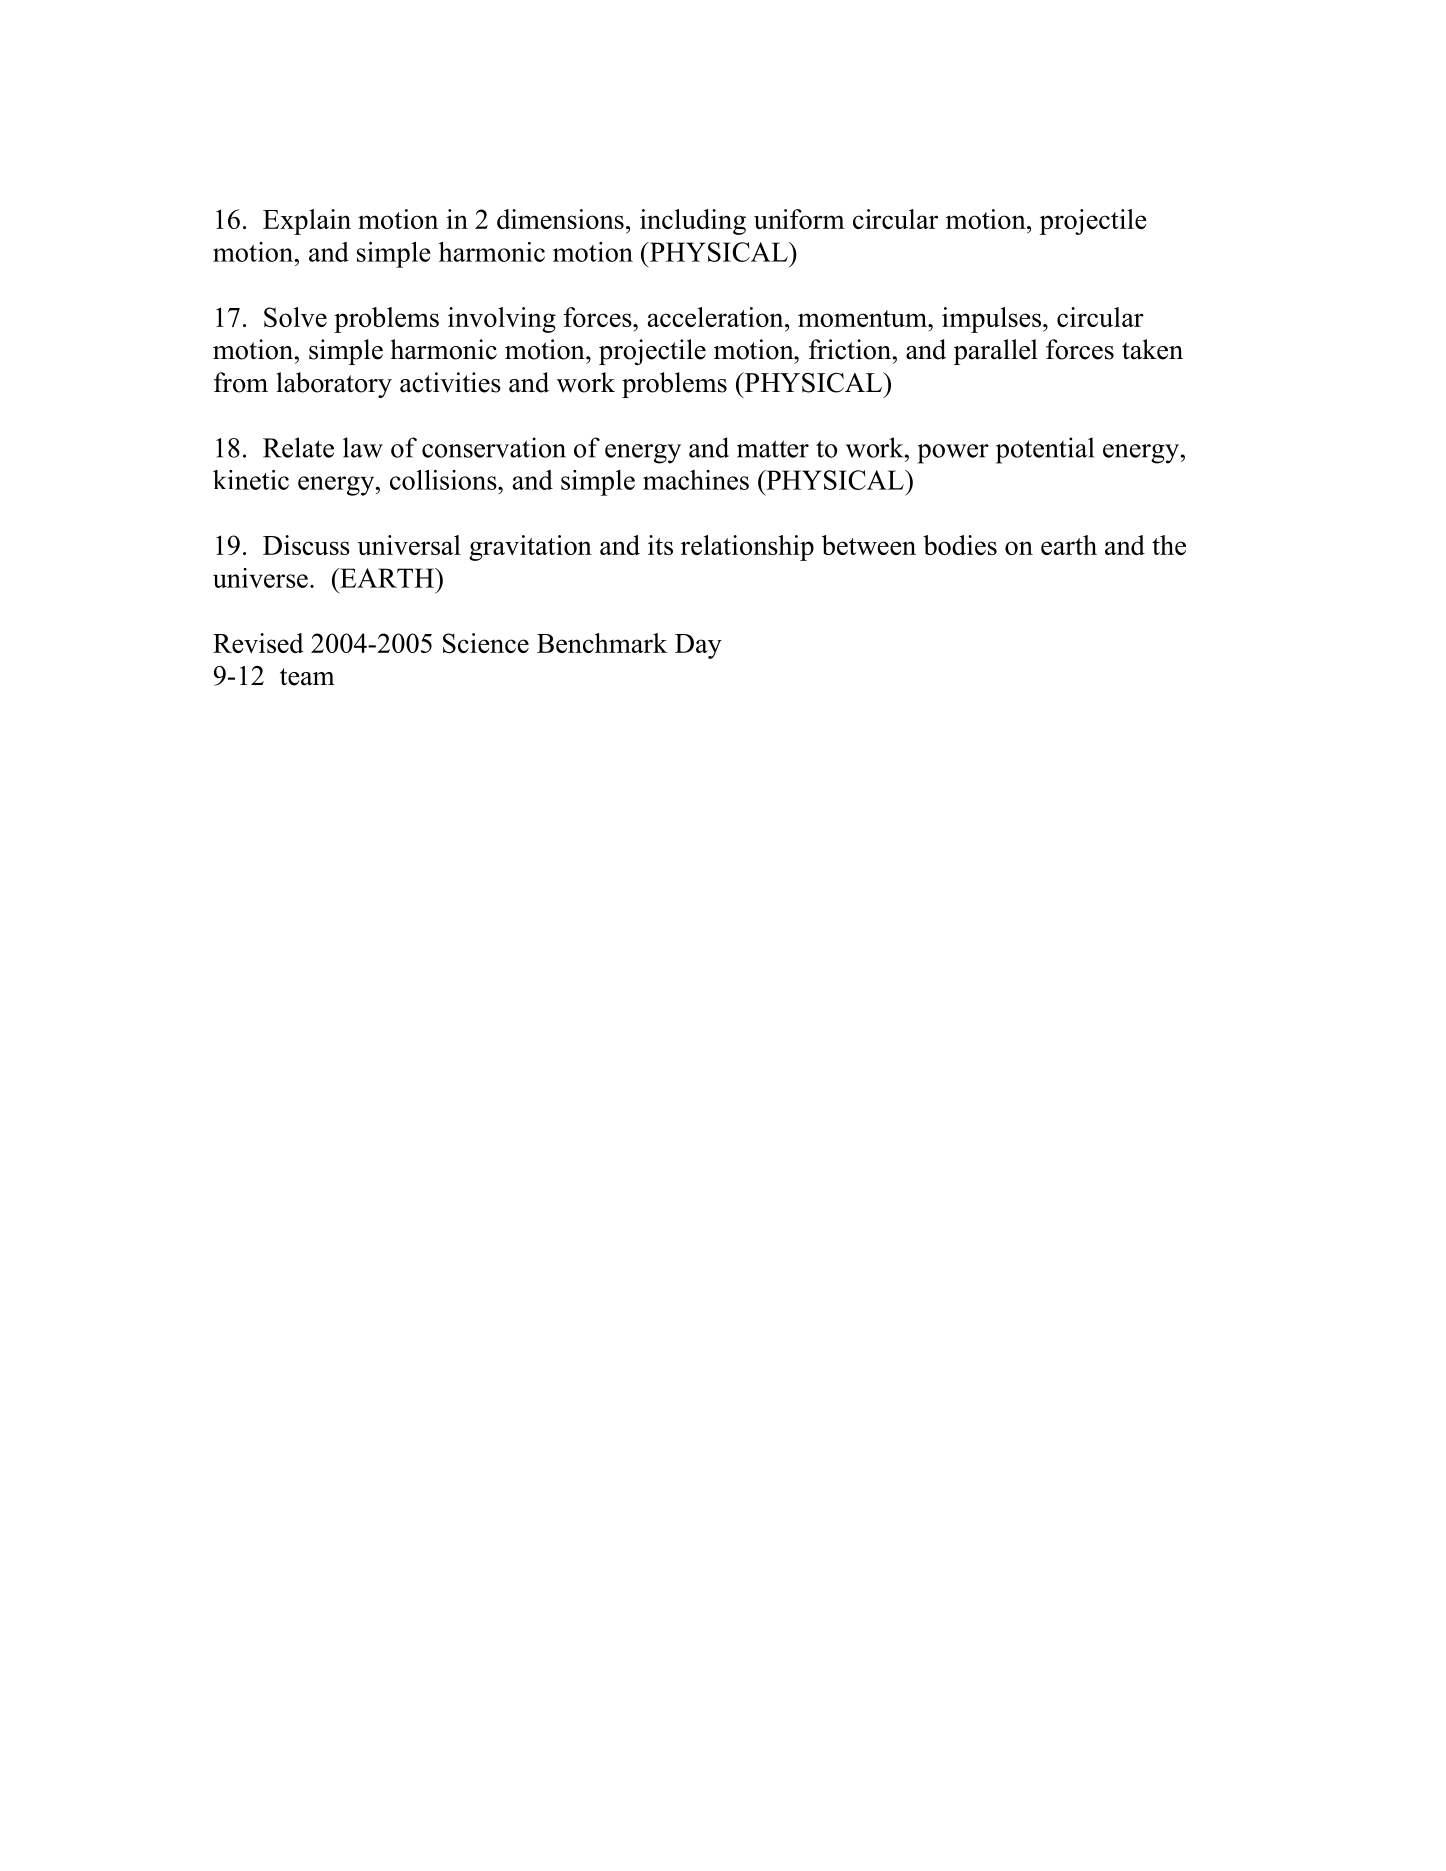  Describe the element at coordinates (363, 447) in the screenshot. I see `law` at that location.
